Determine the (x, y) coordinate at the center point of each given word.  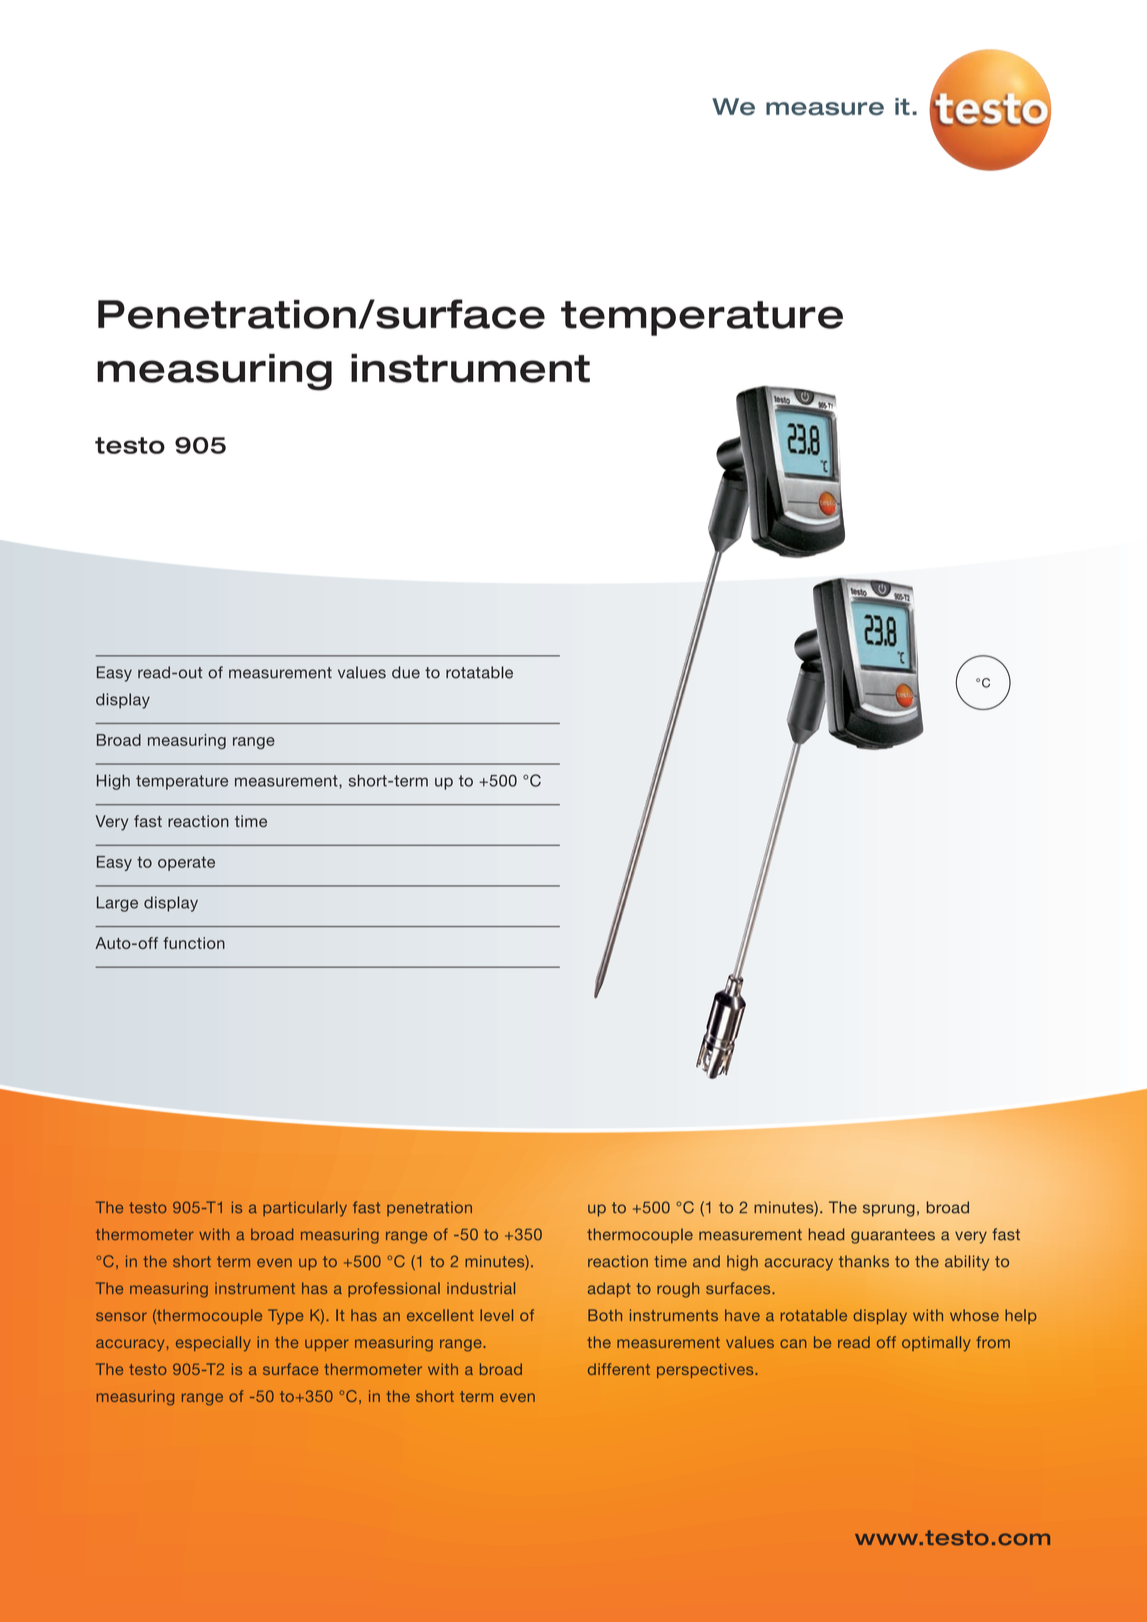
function (194, 943)
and (706, 1261)
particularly (305, 1209)
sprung (889, 1210)
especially (213, 1344)
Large (117, 904)
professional (394, 1289)
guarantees (893, 1236)
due (406, 672)
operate (186, 863)
